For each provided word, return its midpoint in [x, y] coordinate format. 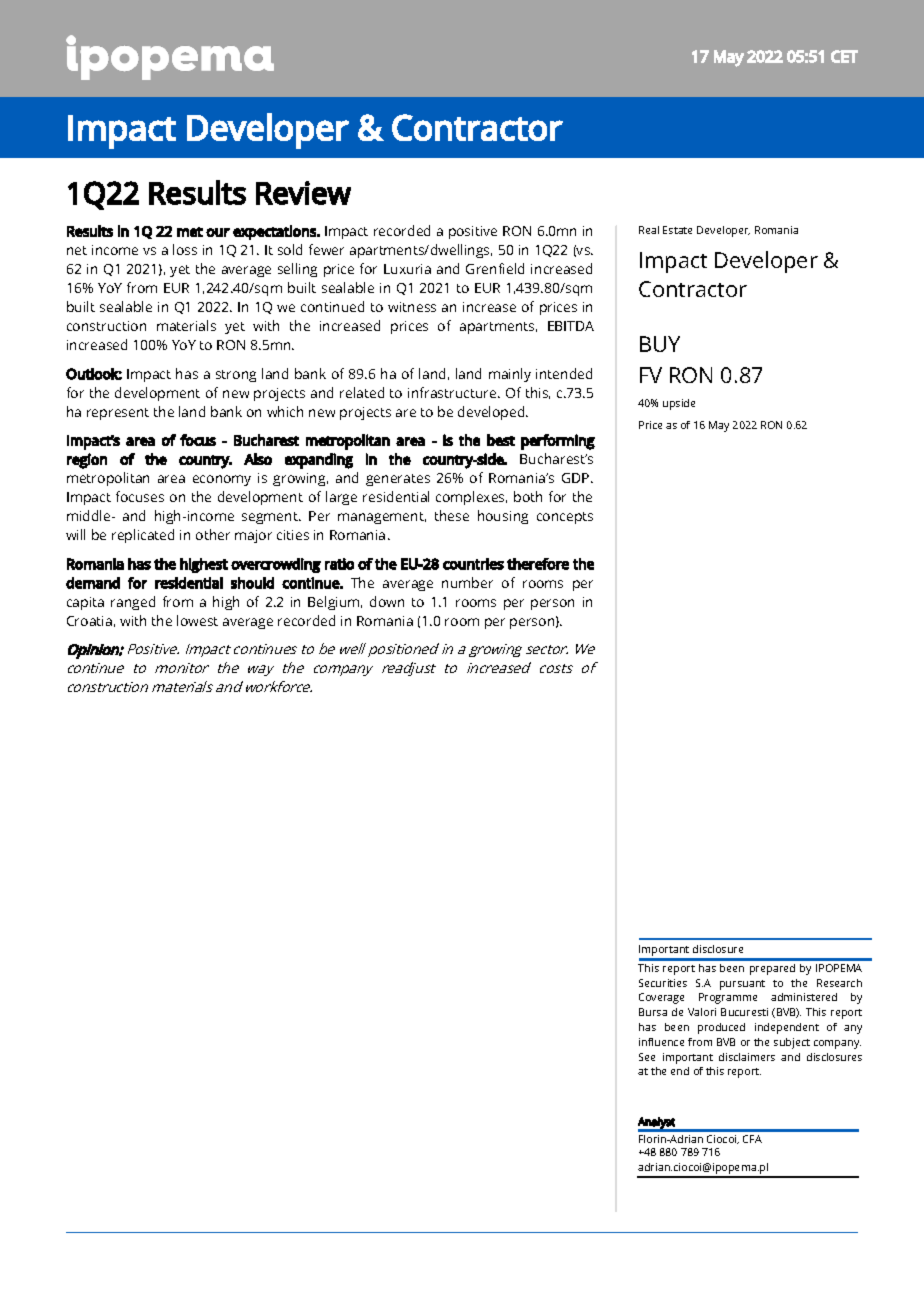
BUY [660, 344]
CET [844, 56]
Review [303, 193]
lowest [197, 620]
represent [118, 414]
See [647, 1057]
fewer [326, 249]
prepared [772, 969]
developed [492, 413]
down [387, 601]
